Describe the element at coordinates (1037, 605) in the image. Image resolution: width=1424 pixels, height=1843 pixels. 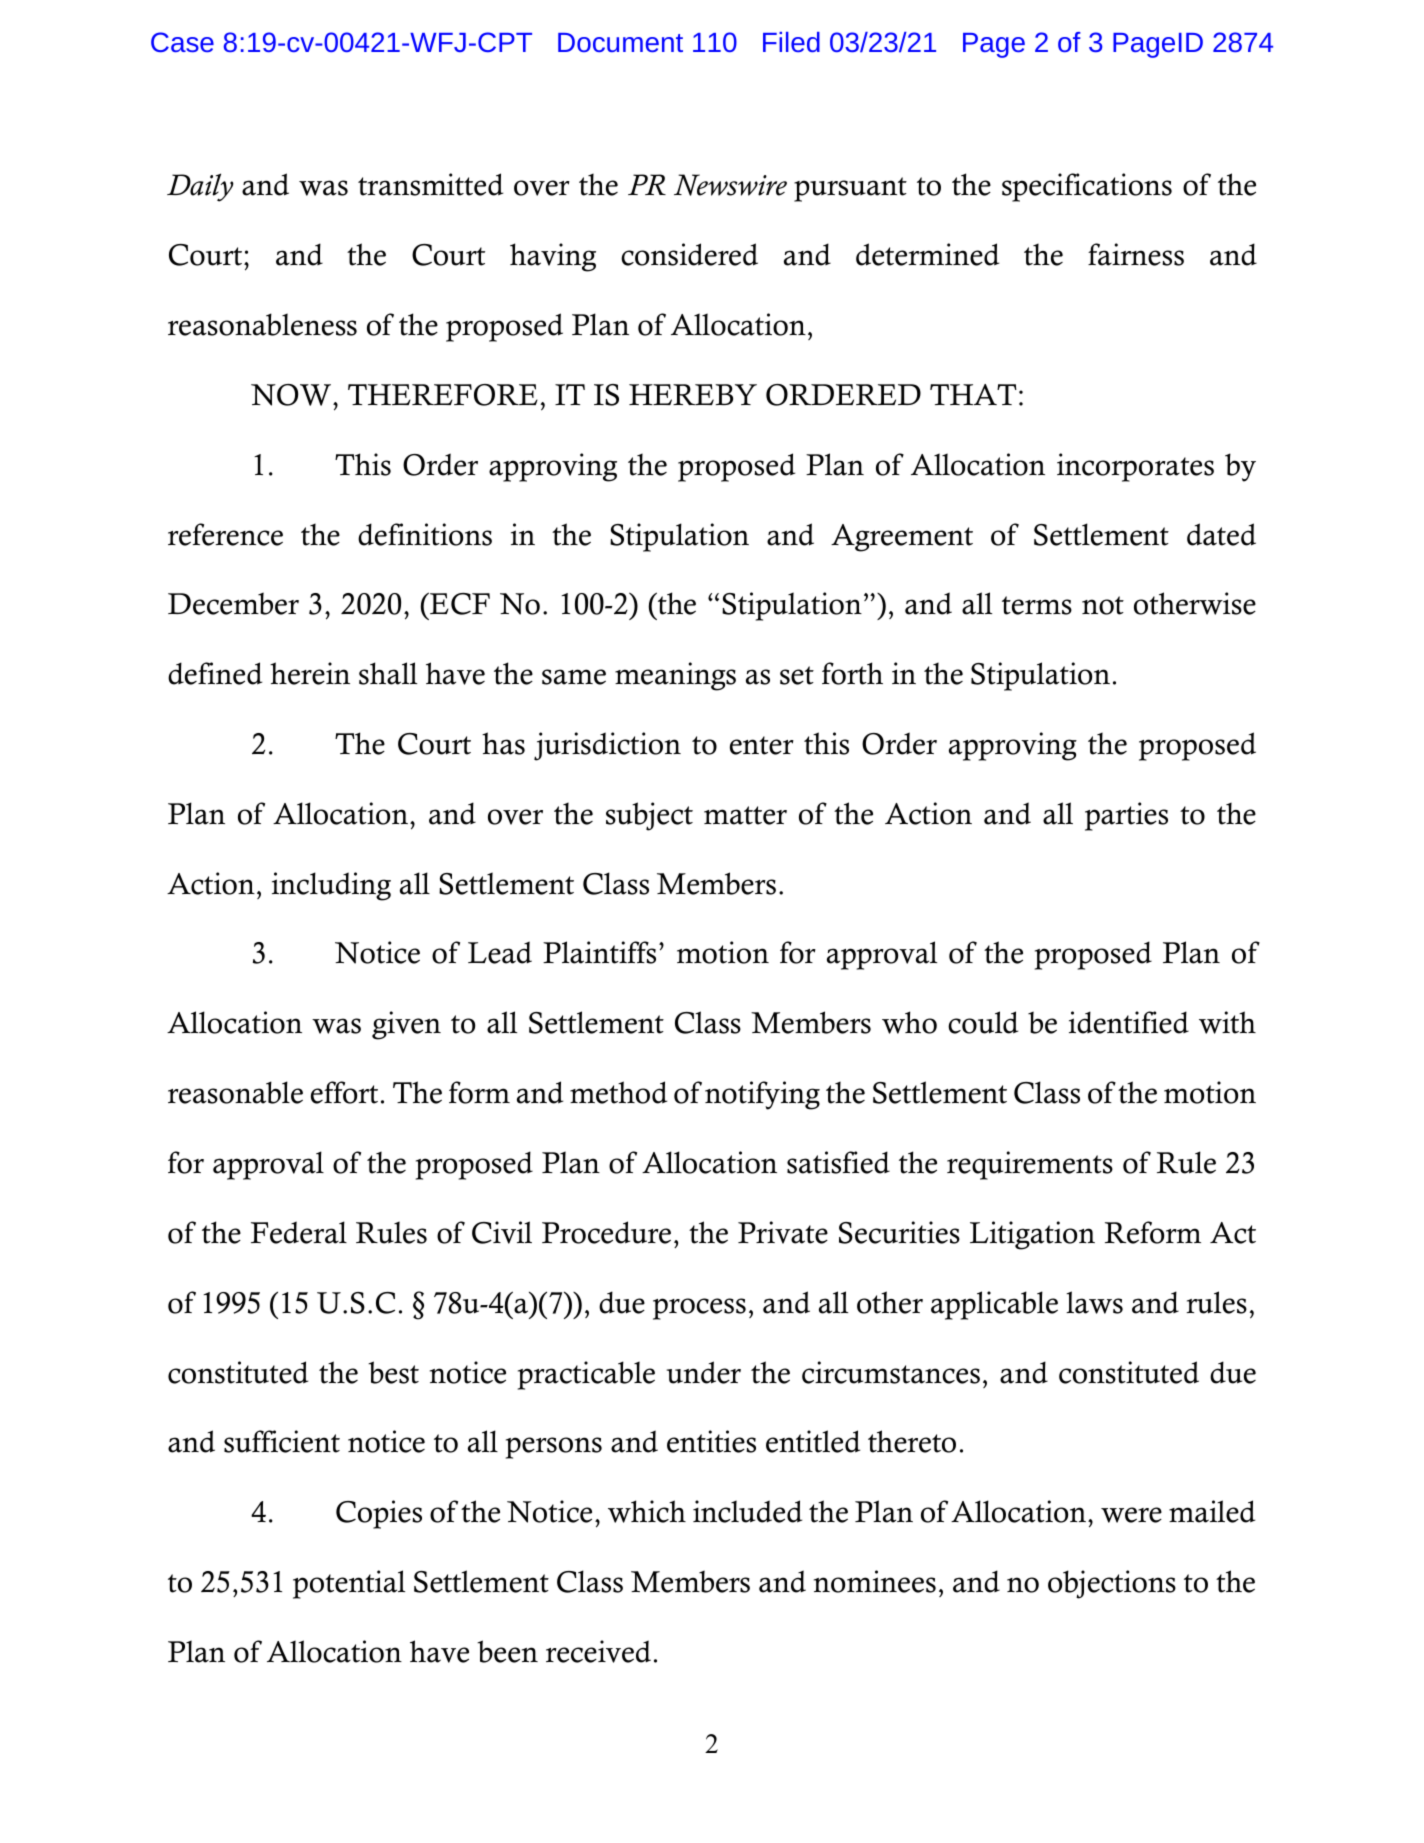
I see `terms` at that location.
